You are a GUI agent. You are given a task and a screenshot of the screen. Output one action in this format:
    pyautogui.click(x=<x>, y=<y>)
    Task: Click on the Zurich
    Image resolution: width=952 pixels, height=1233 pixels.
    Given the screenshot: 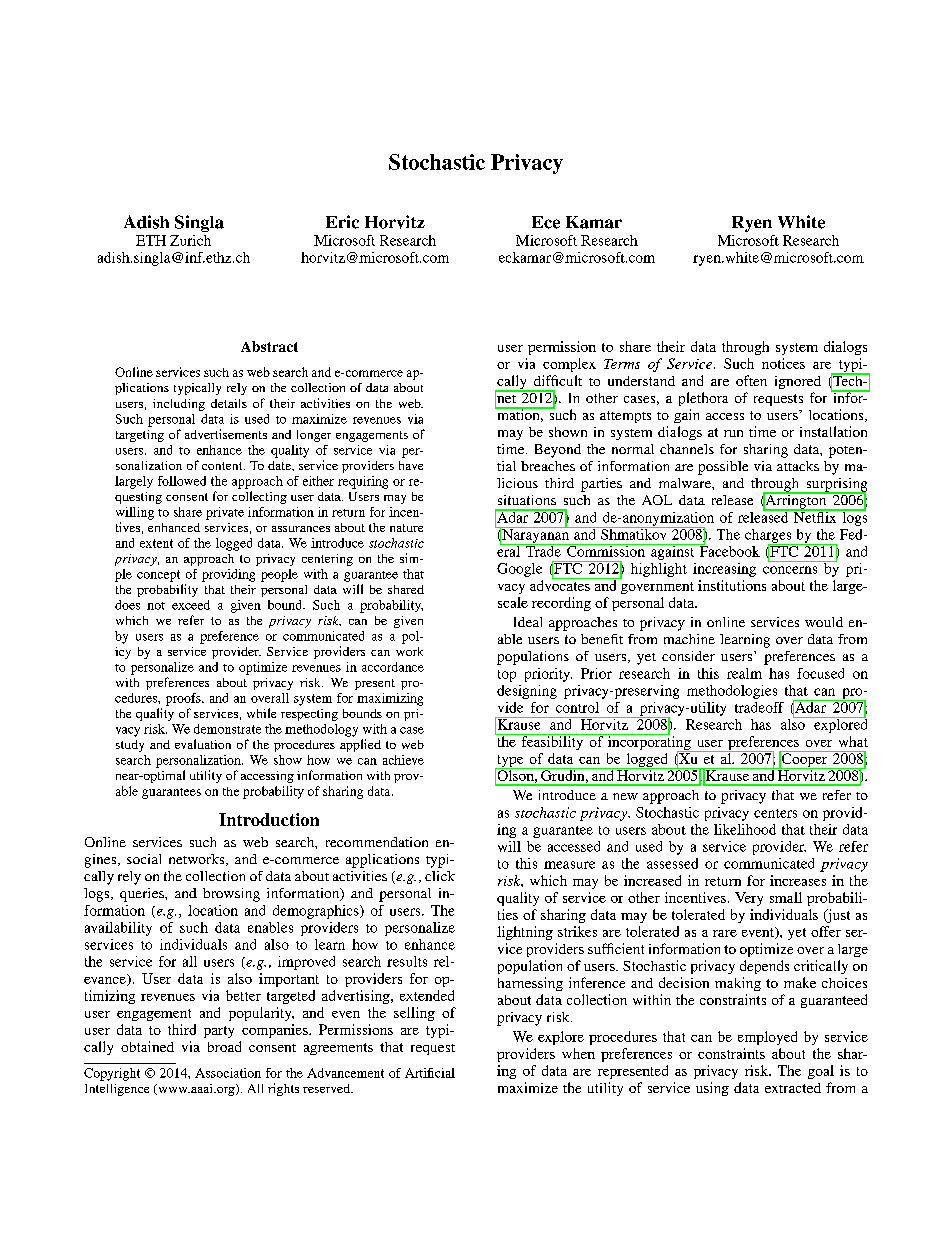 What is the action you would take?
    pyautogui.click(x=190, y=240)
